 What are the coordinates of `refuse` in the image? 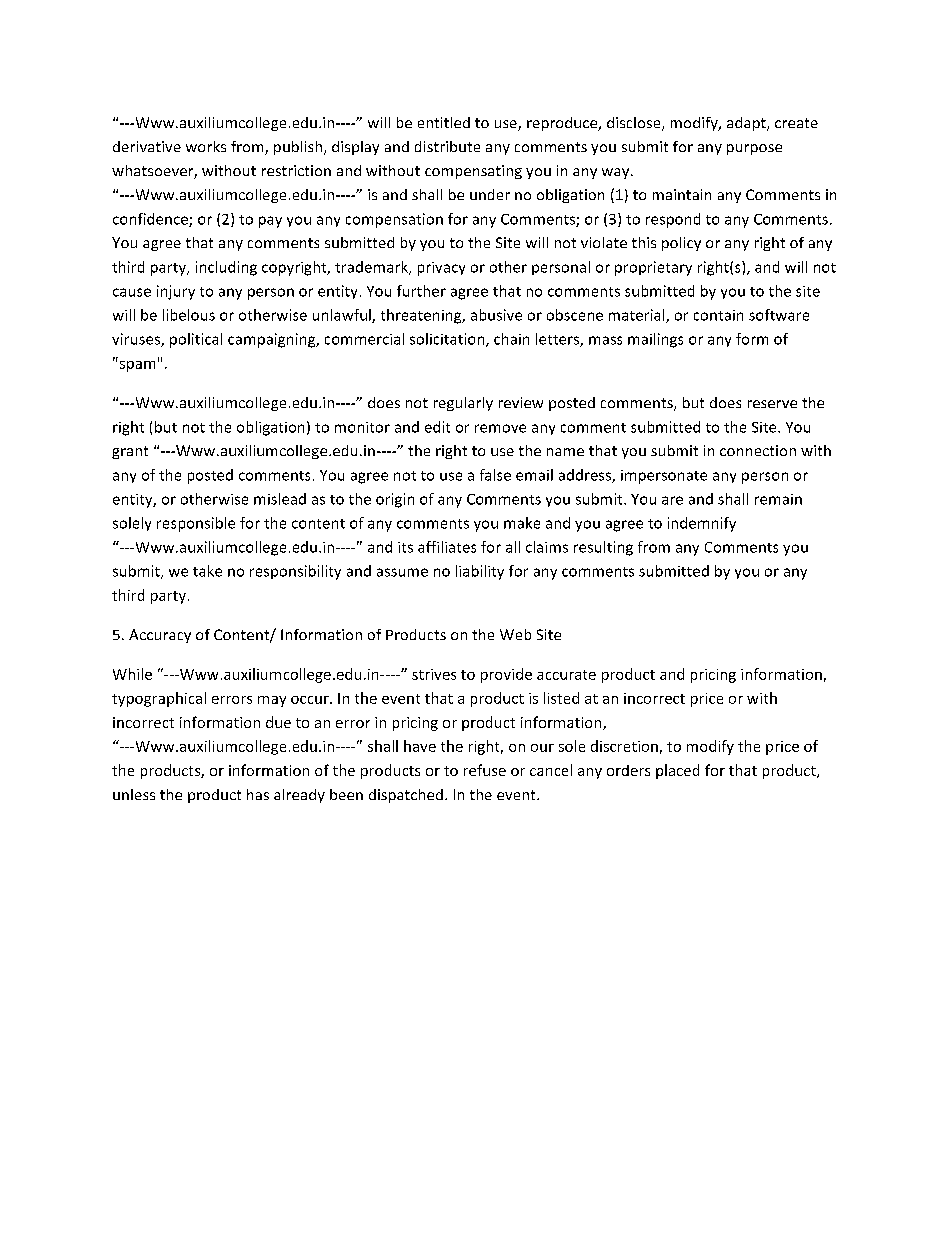 It's located at (485, 770).
